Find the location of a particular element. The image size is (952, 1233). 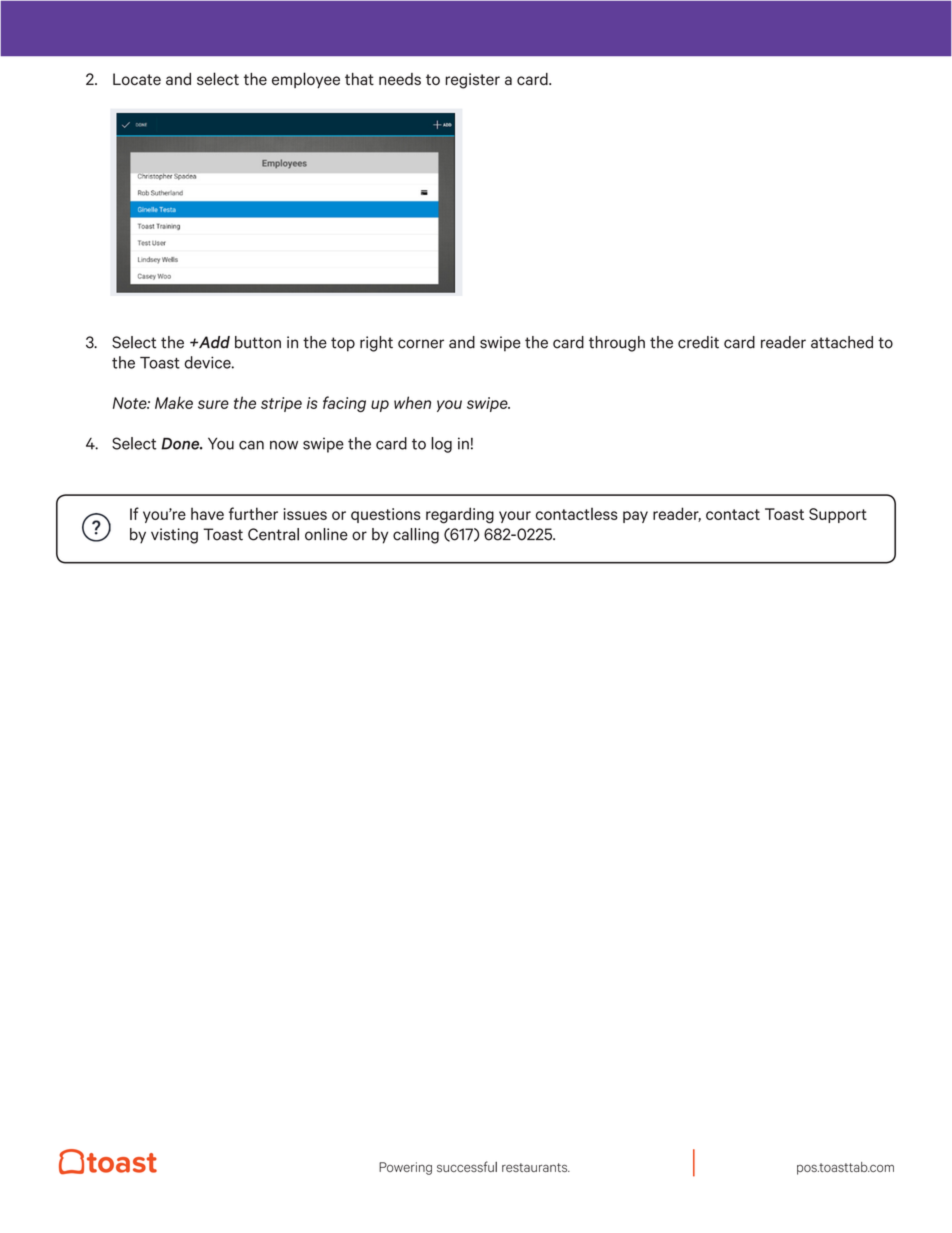

corner is located at coordinates (421, 344).
